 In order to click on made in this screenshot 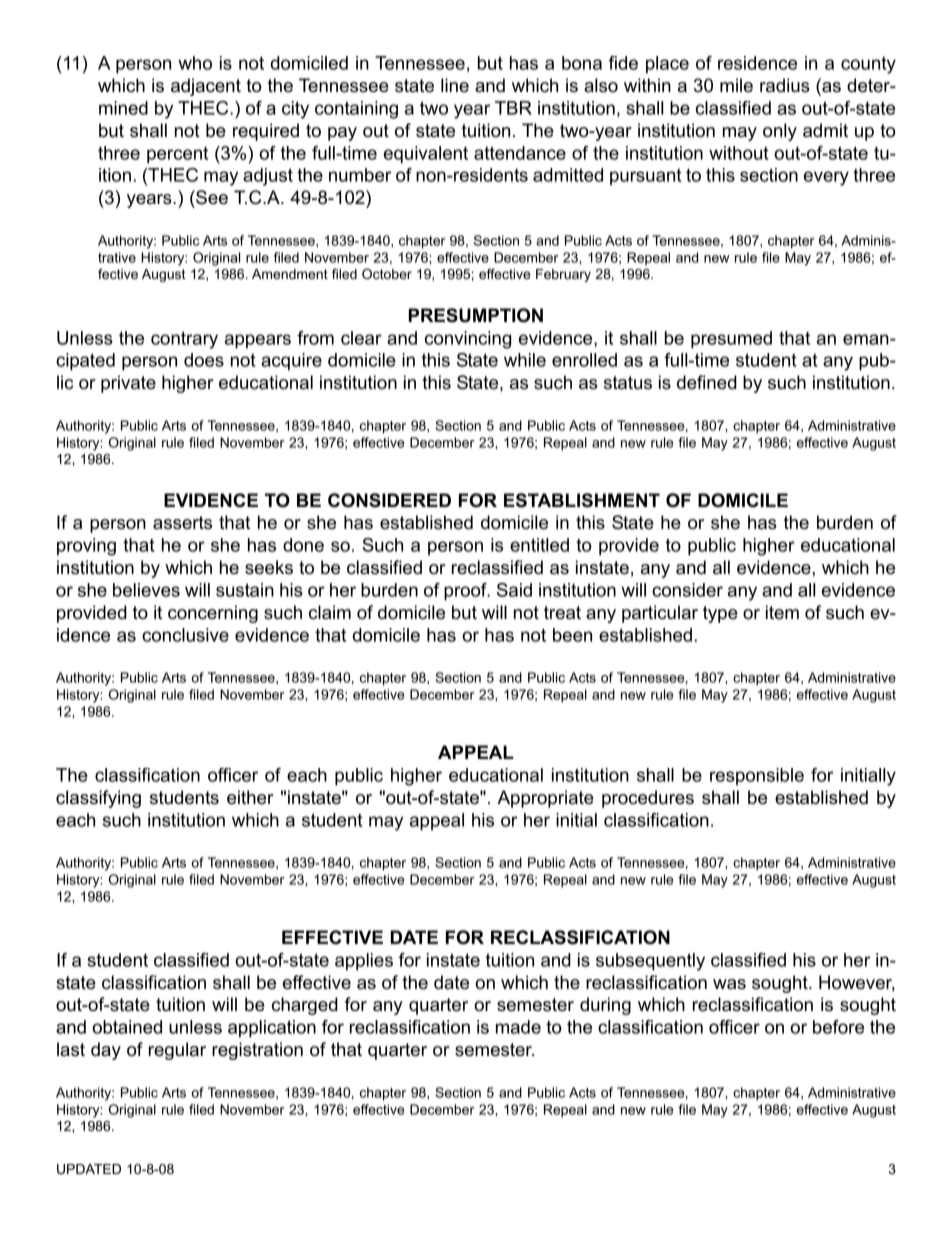, I will do `click(518, 1027)`.
